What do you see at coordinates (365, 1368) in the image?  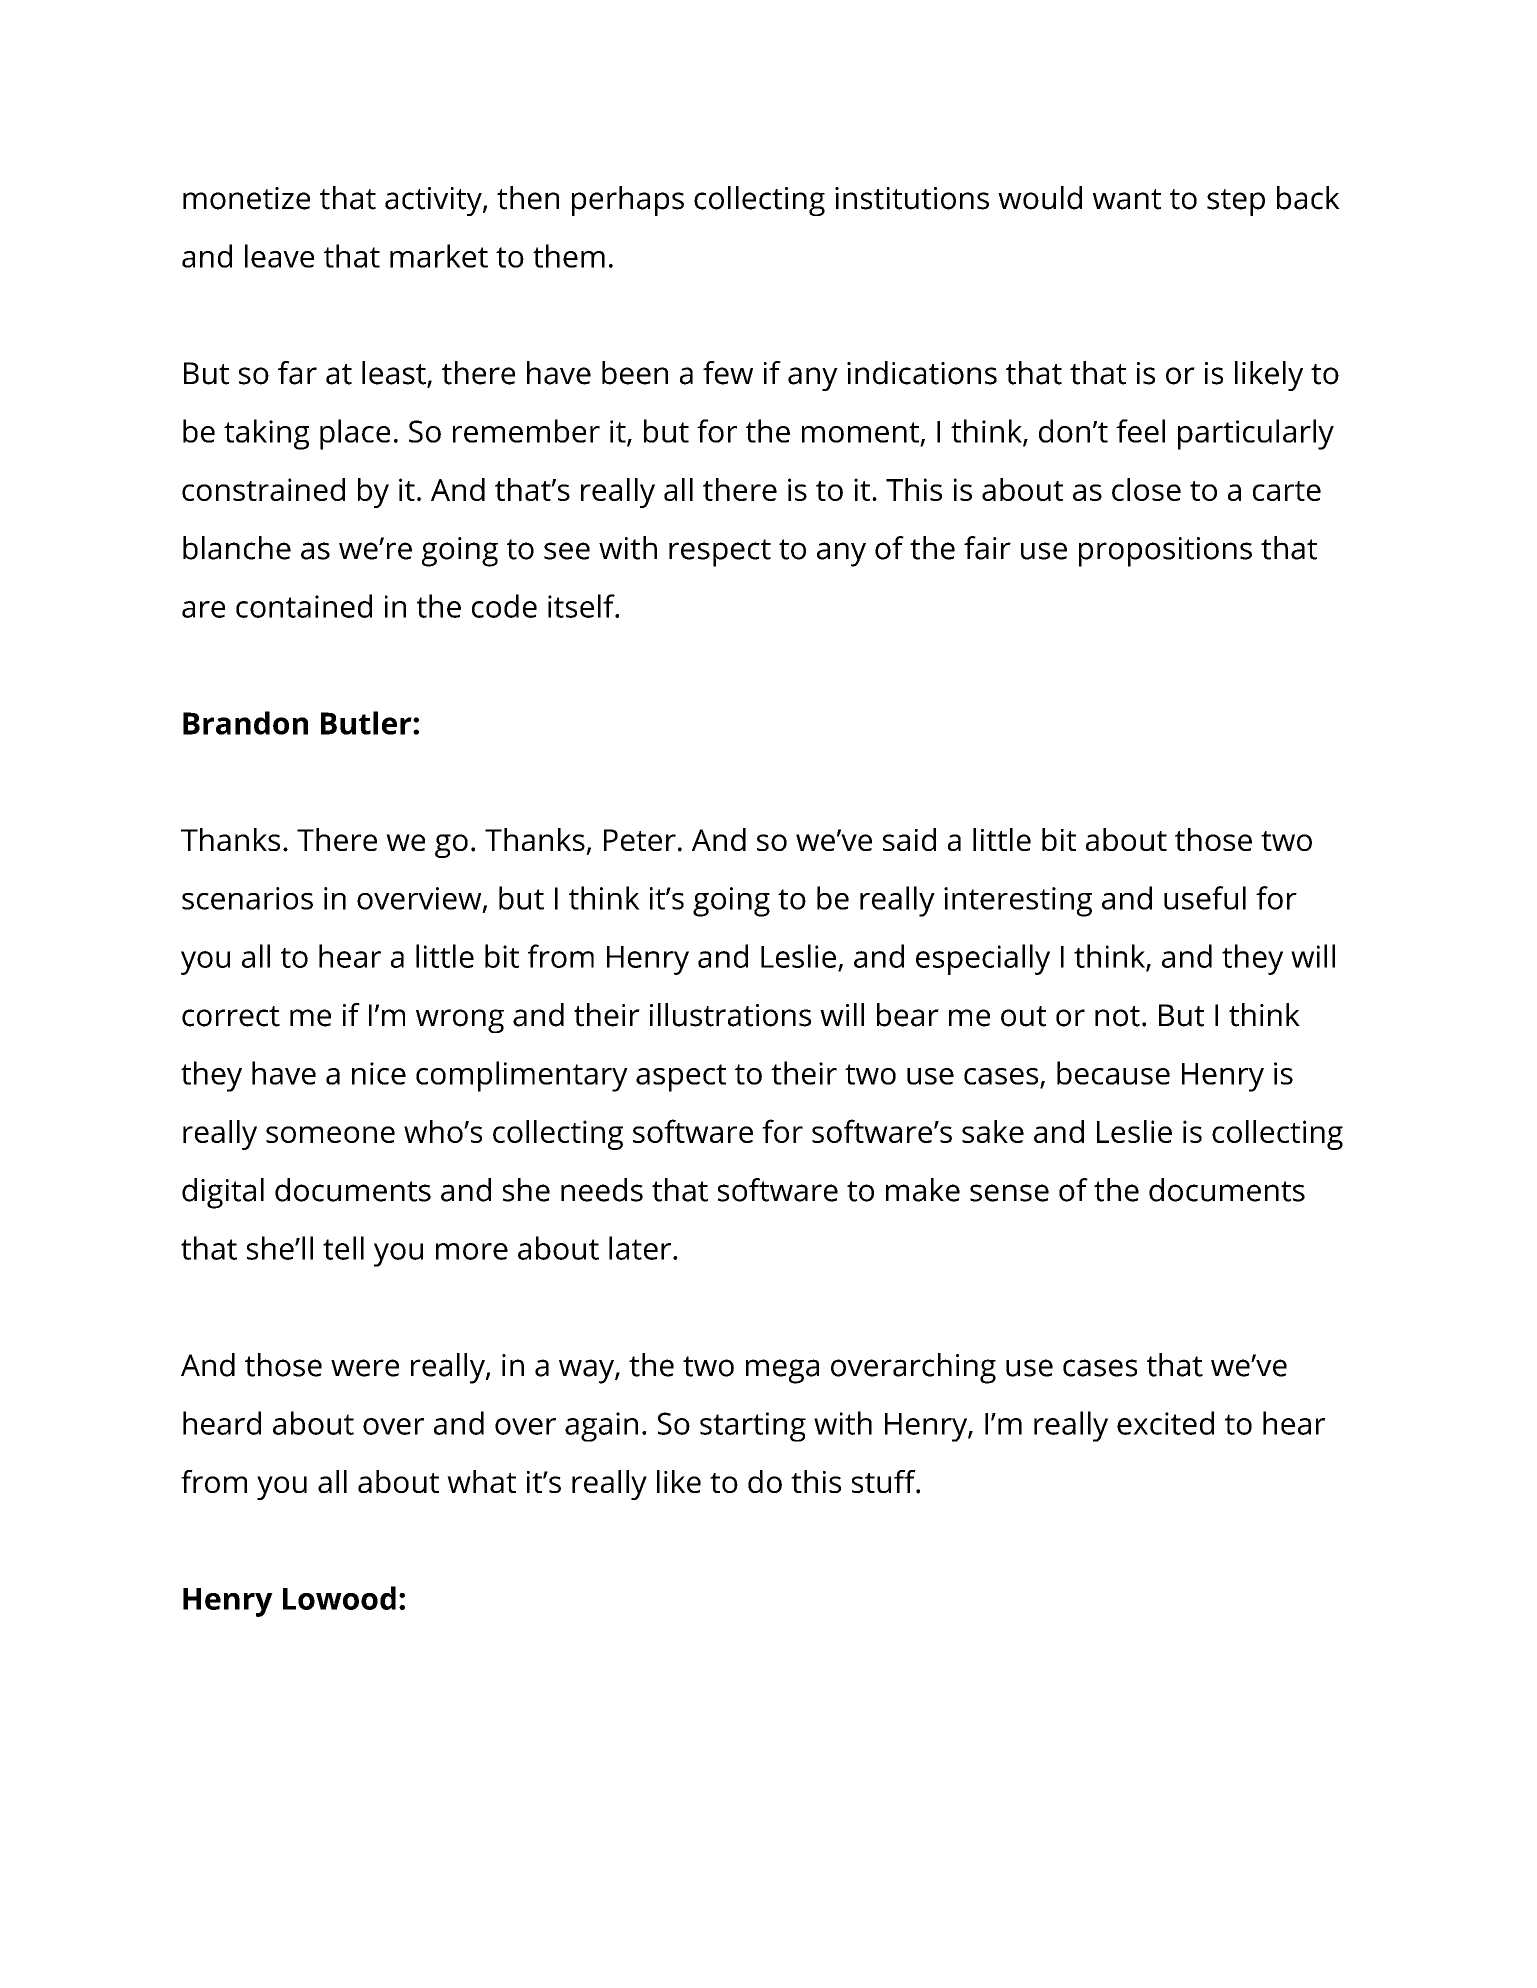 I see `were` at bounding box center [365, 1368].
